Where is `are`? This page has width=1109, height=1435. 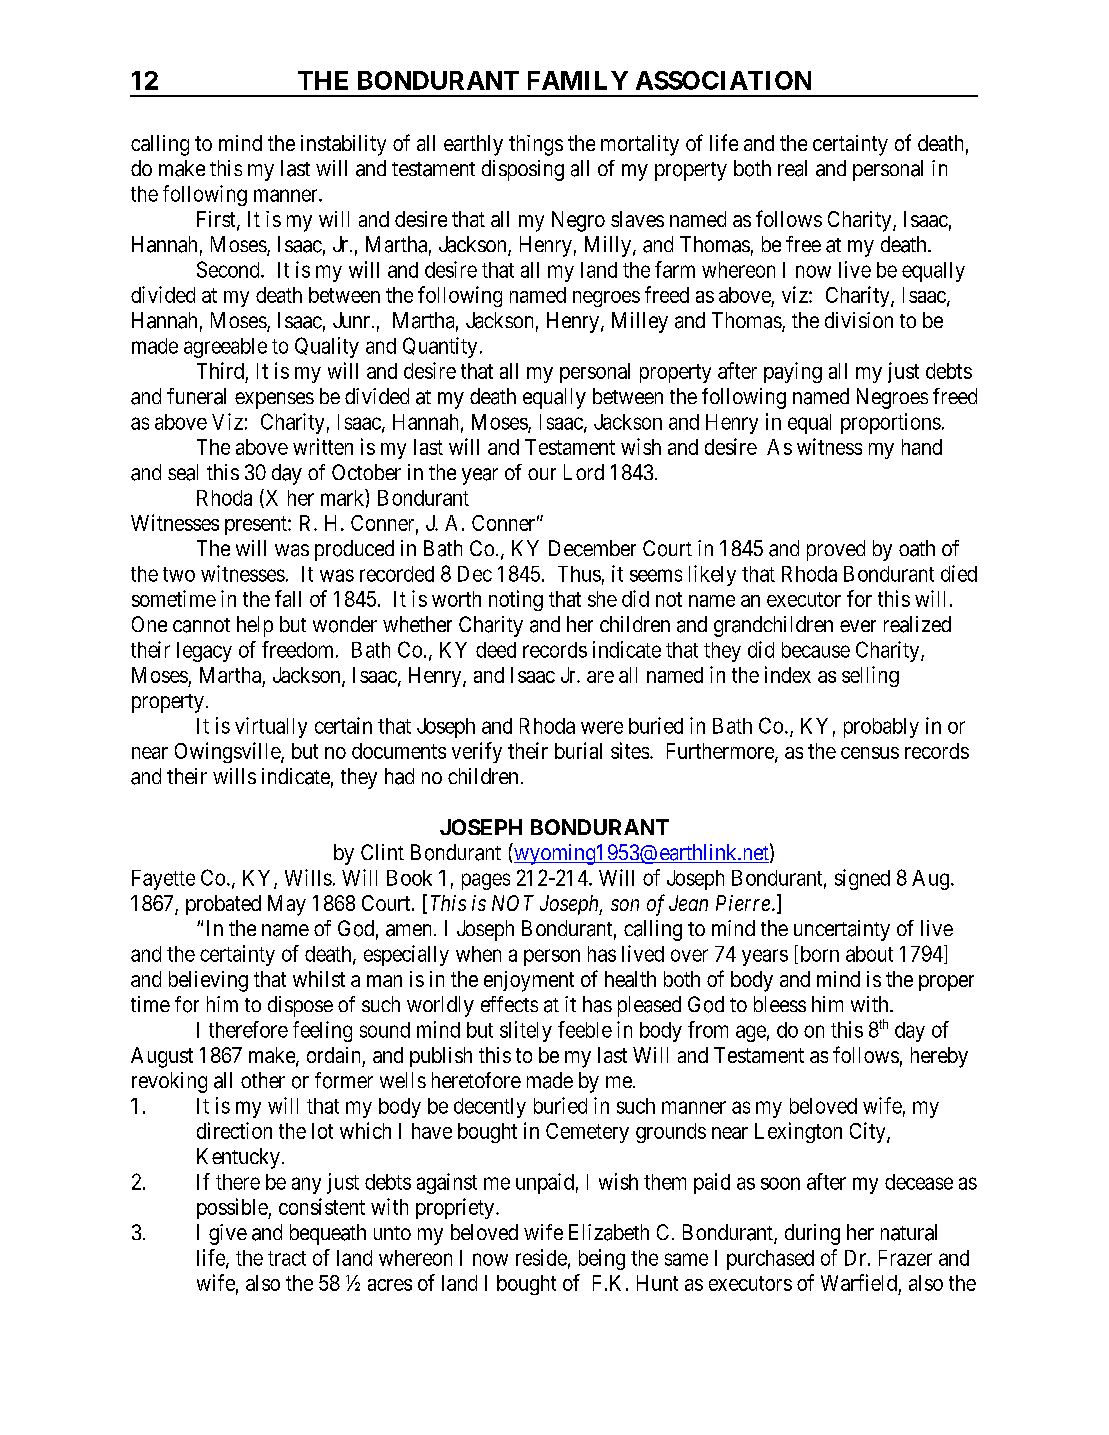
are is located at coordinates (600, 677).
